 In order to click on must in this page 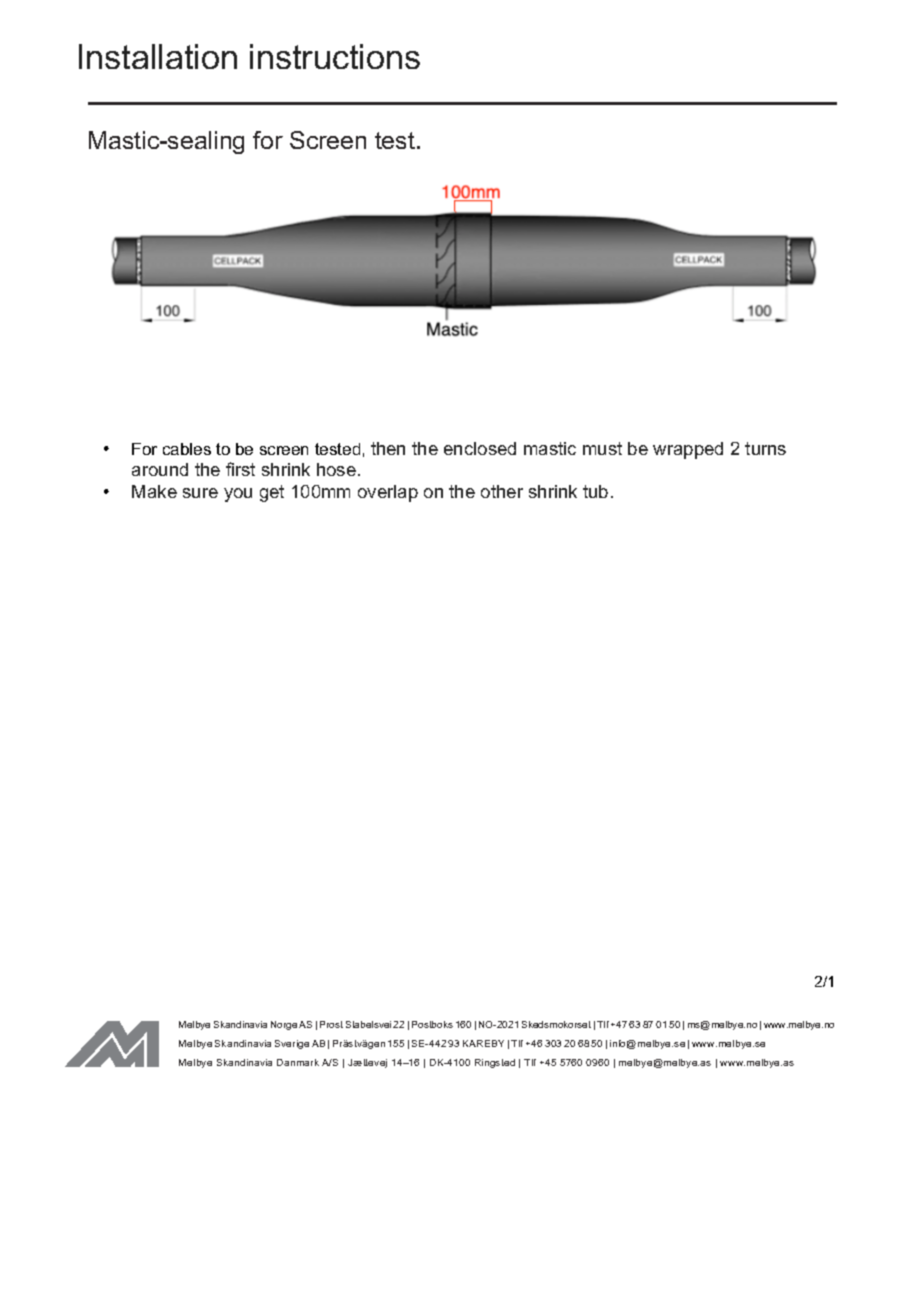, I will do `click(602, 448)`.
